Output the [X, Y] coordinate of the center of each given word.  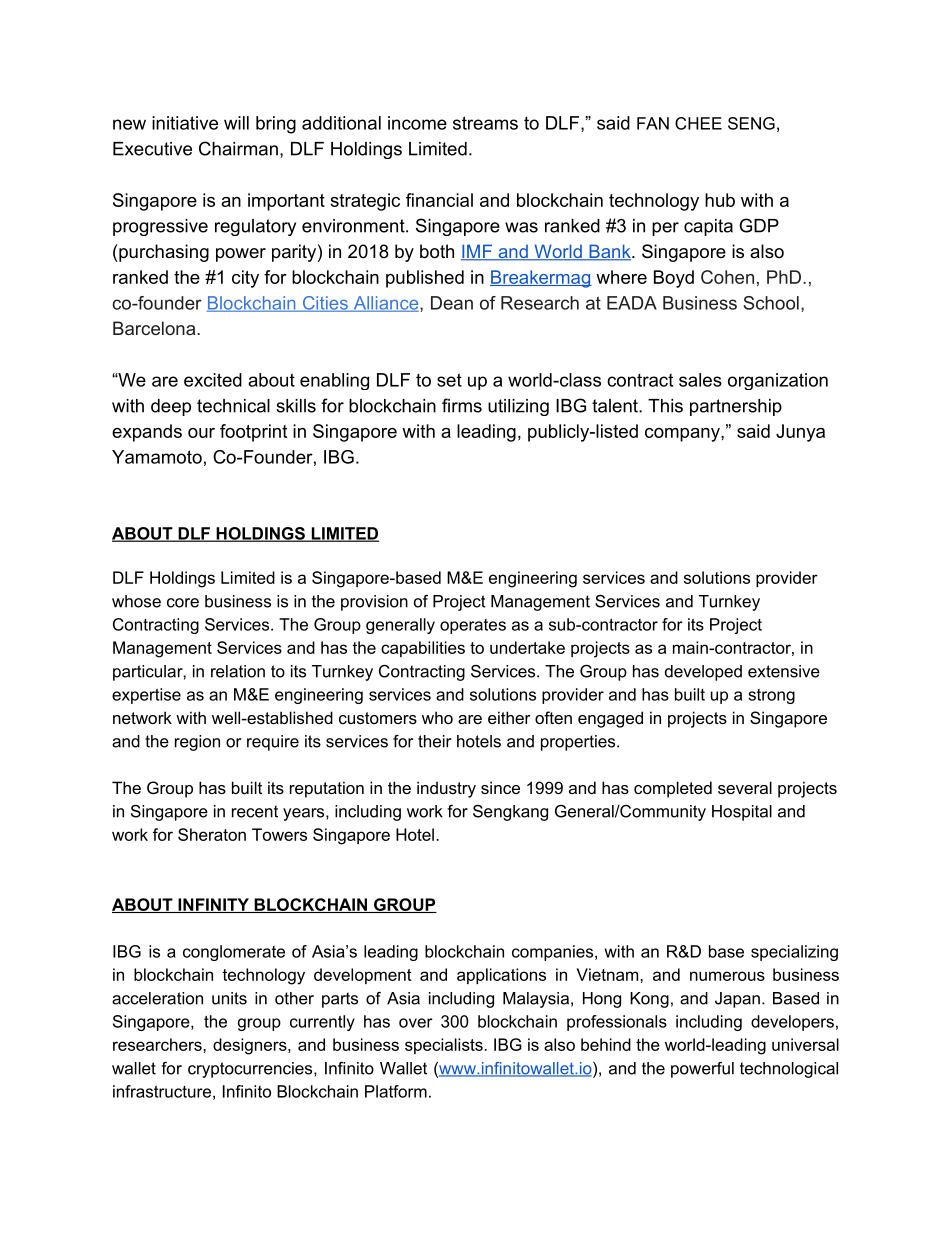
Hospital [742, 813]
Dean [452, 303]
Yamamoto [157, 457]
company [683, 435]
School [771, 303]
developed [703, 673]
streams [485, 123]
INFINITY [213, 905]
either [509, 717]
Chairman [238, 148]
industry [446, 789]
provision [374, 603]
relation [238, 671]
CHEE [698, 123]
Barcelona [155, 328]
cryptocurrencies [251, 1070]
